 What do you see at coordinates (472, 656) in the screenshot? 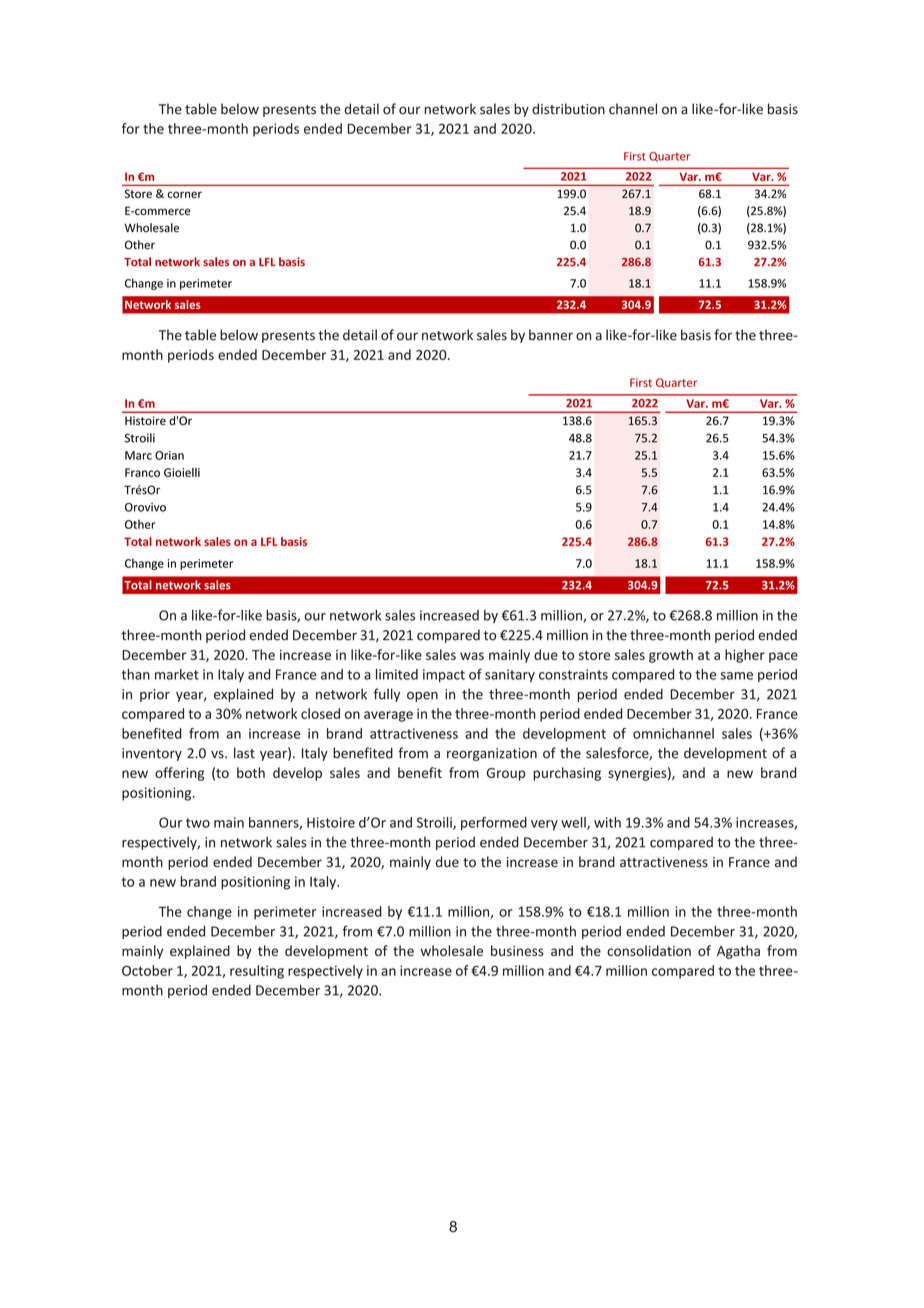
I see `was` at bounding box center [472, 656].
